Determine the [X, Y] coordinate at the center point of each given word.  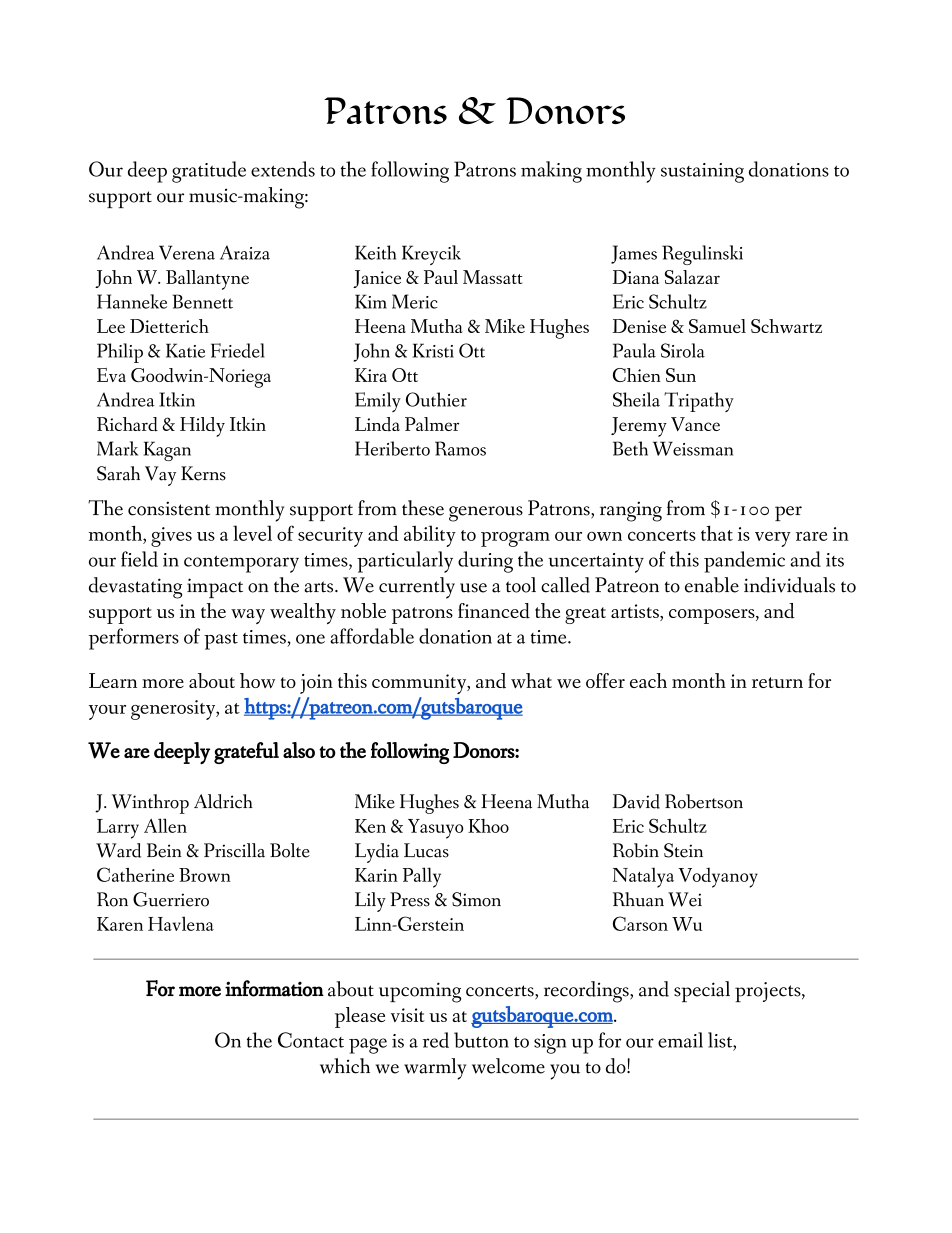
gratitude [209, 172]
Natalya [643, 877]
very [773, 539]
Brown [205, 875]
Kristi [433, 350]
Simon [476, 899]
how [257, 680]
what [531, 680]
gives [171, 537]
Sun [681, 375]
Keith [375, 252]
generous [486, 514]
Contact [311, 1040]
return [777, 682]
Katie [185, 350]
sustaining [702, 173]
